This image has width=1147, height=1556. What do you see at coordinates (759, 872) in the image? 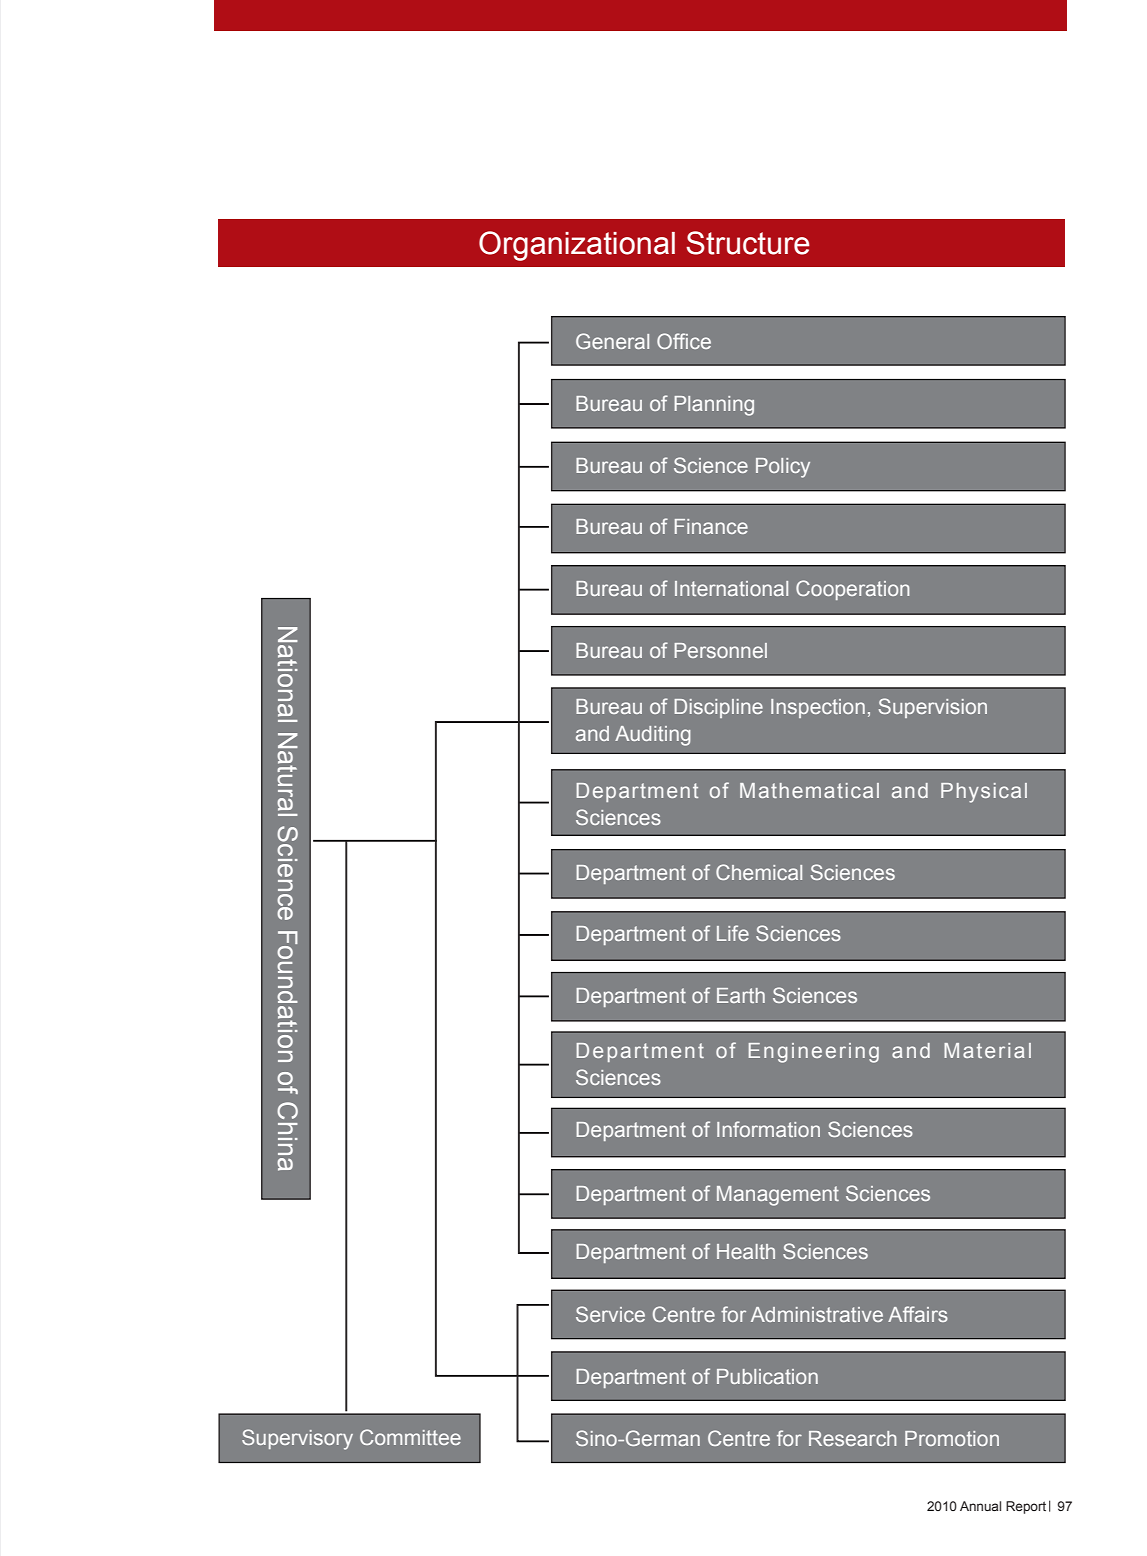
I see `Chemical` at bounding box center [759, 872].
